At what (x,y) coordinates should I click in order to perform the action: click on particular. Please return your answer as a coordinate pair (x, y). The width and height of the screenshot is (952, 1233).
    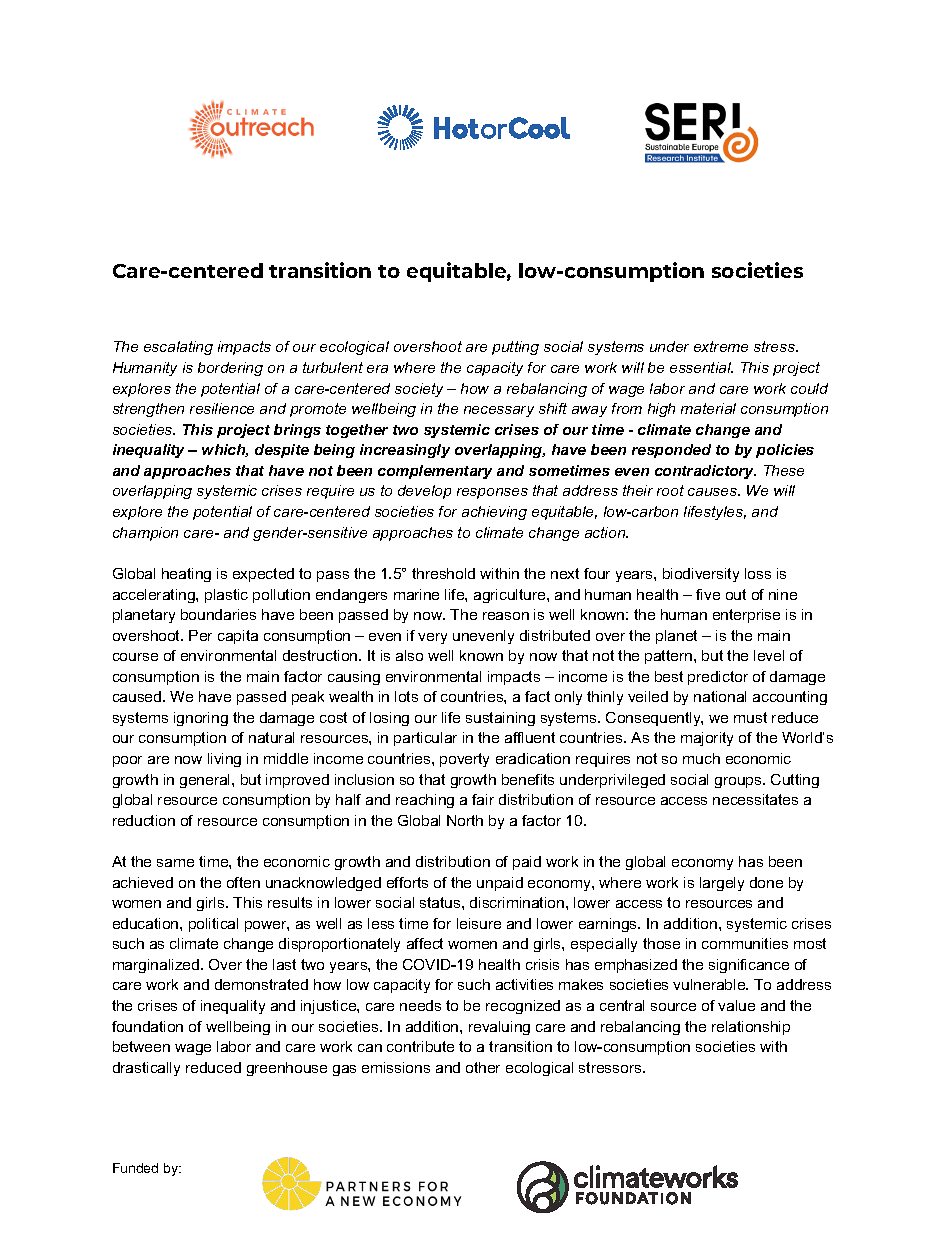
    Looking at the image, I should click on (425, 739).
